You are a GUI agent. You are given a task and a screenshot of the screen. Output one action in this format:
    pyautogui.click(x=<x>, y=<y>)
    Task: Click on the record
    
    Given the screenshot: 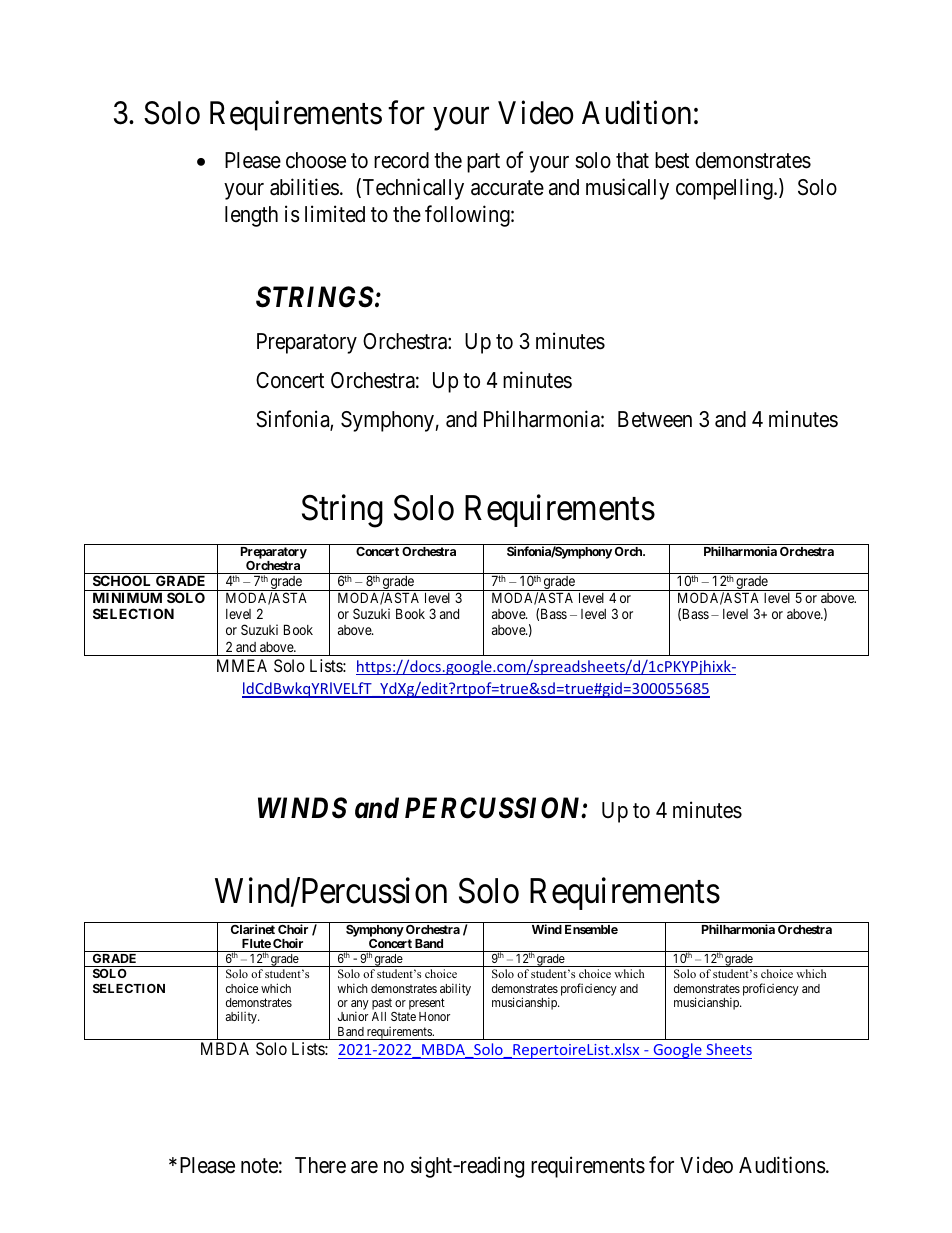 What is the action you would take?
    pyautogui.click(x=401, y=160)
